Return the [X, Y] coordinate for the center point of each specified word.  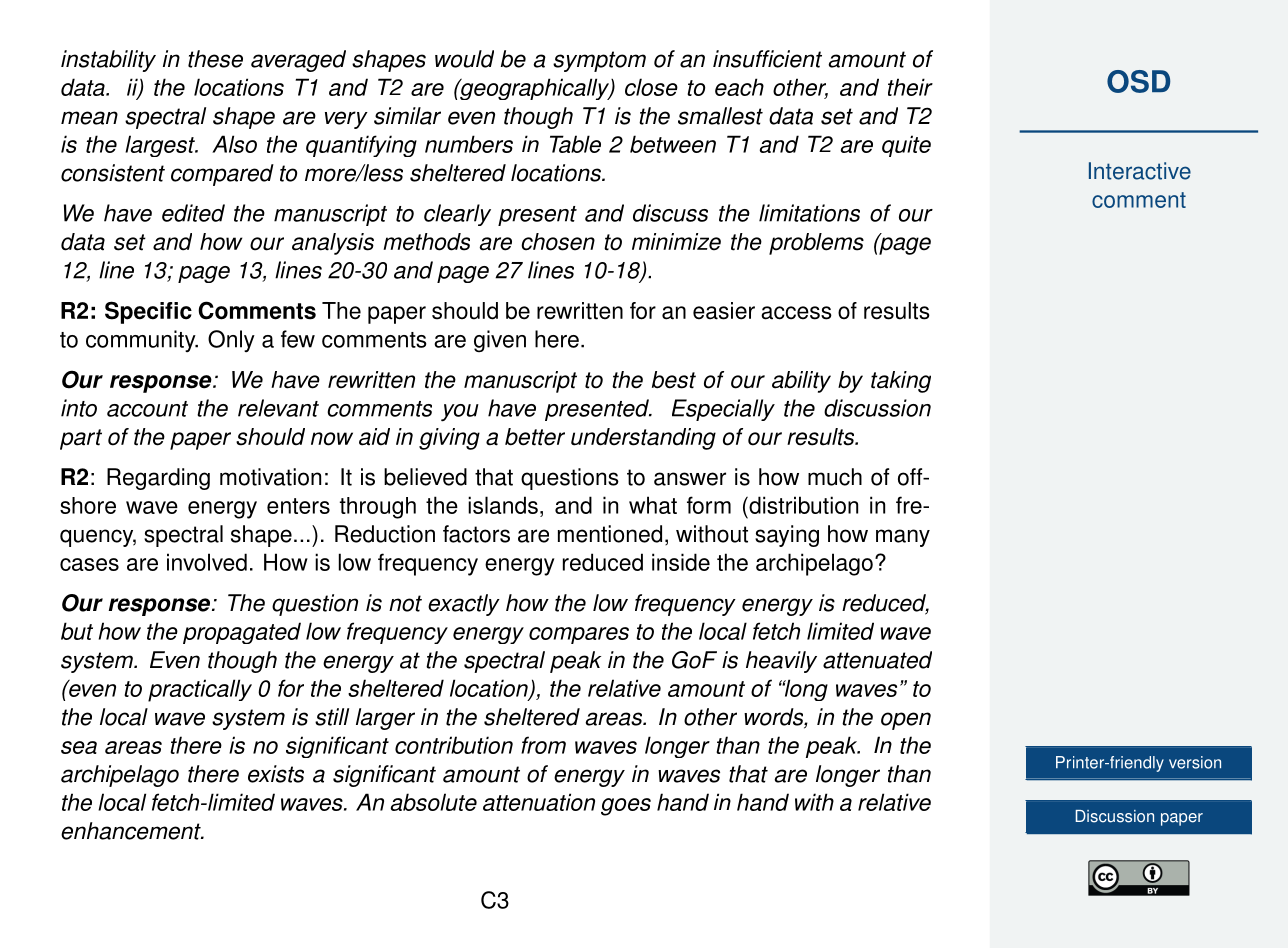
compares [579, 635]
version [1195, 762]
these [215, 59]
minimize [676, 242]
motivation [270, 477]
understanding [643, 439]
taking [901, 382]
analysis [333, 244]
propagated [242, 633]
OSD [1138, 81]
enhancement [132, 831]
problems [816, 244]
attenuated [877, 660]
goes [626, 807]
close [651, 87]
